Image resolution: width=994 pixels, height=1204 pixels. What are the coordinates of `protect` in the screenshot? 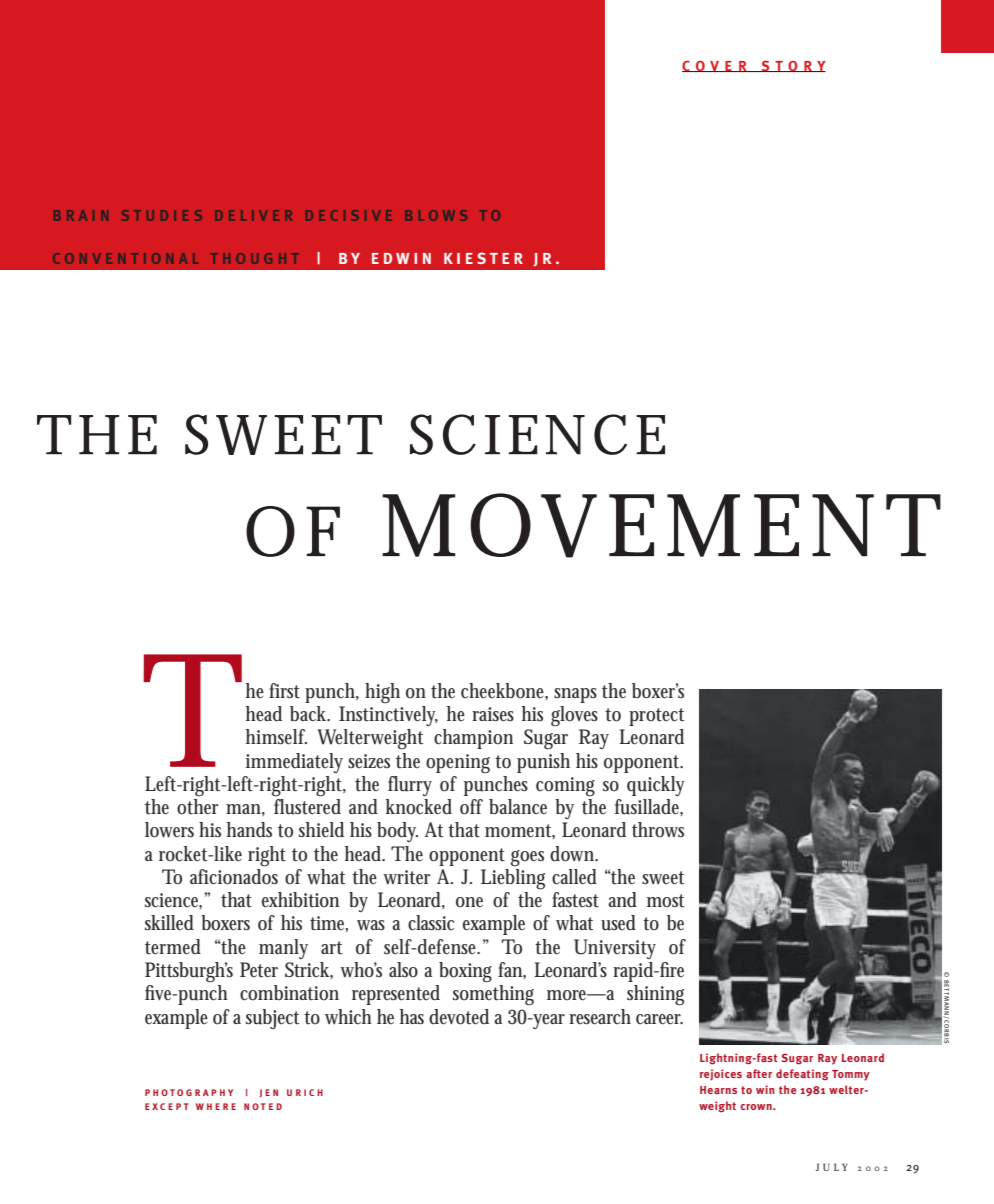 It's located at (656, 717).
